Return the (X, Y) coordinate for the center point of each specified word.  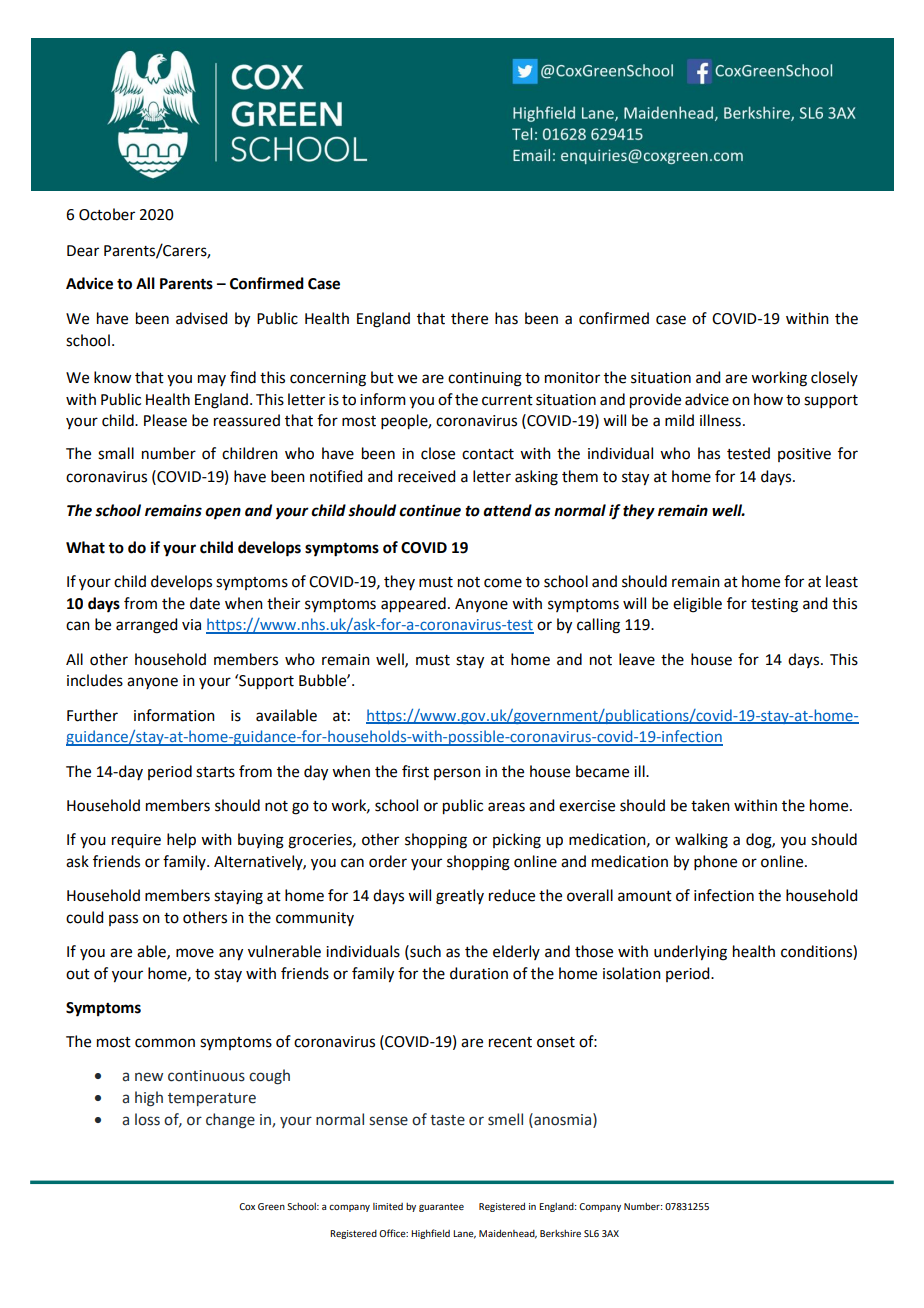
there (469, 318)
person (457, 774)
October (107, 214)
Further (92, 715)
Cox (247, 1206)
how (768, 399)
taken (710, 805)
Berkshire (560, 1233)
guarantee (441, 1207)
